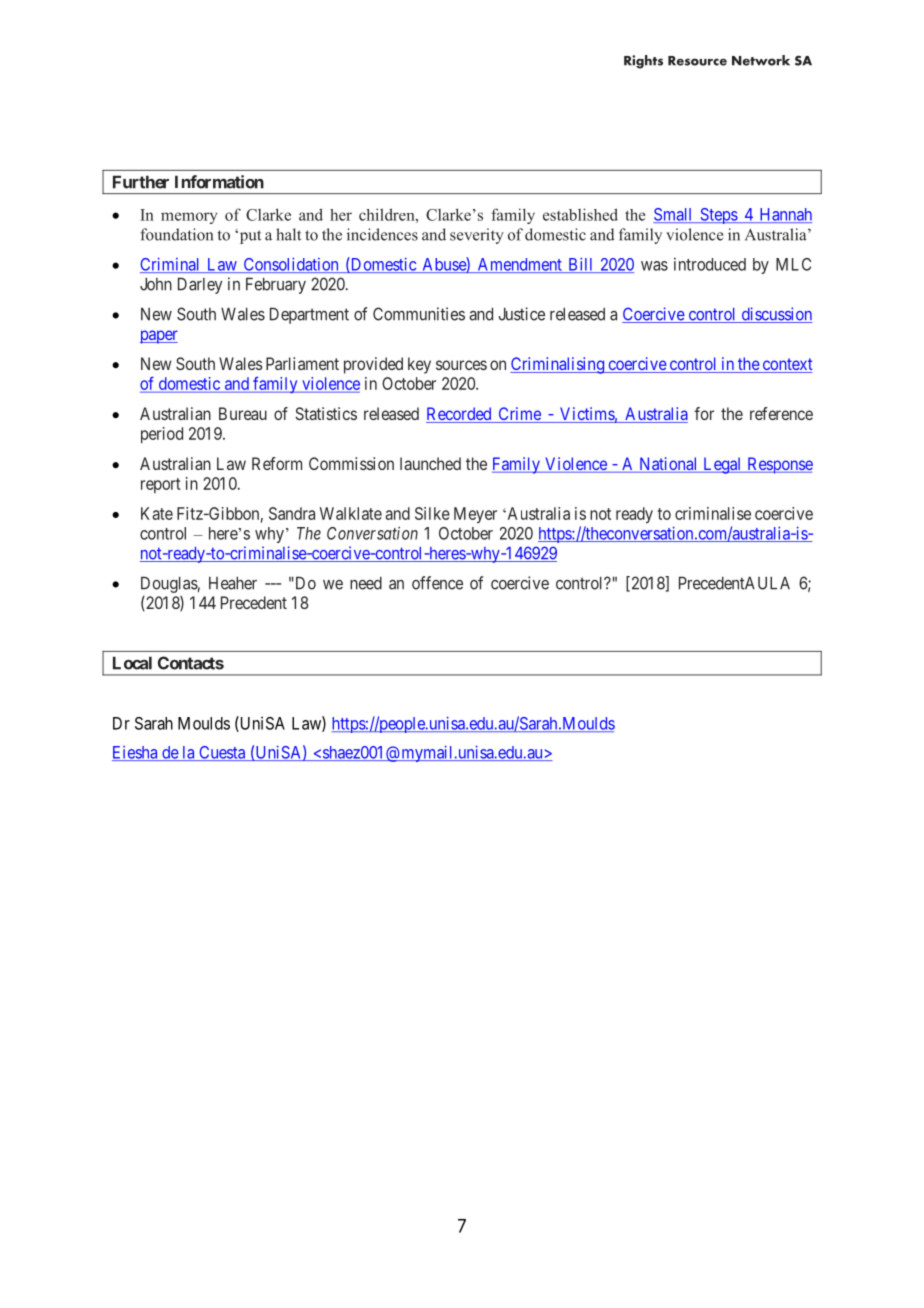  I want to click on Reform, so click(277, 463).
